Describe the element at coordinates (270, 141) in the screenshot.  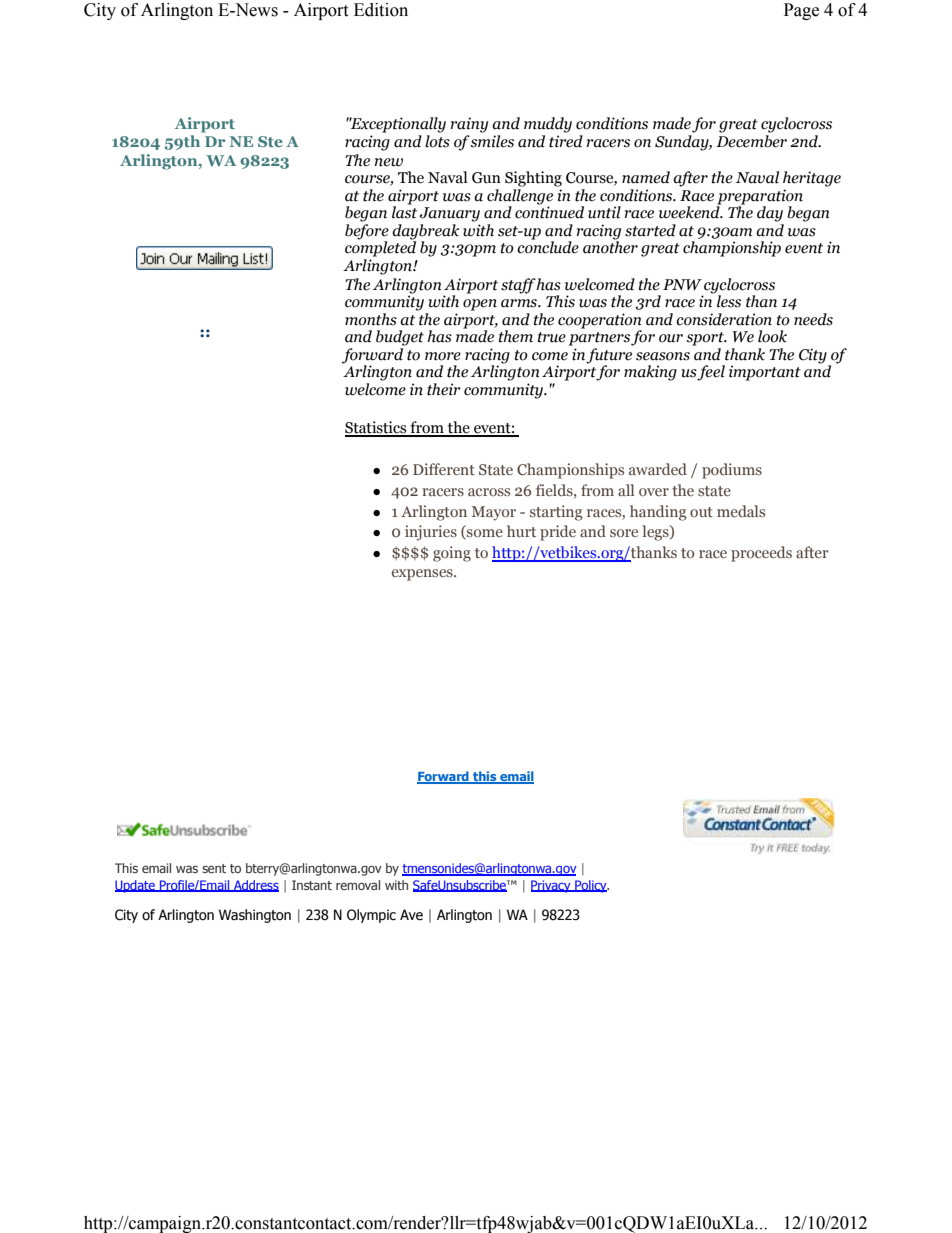
I see `Ste` at that location.
